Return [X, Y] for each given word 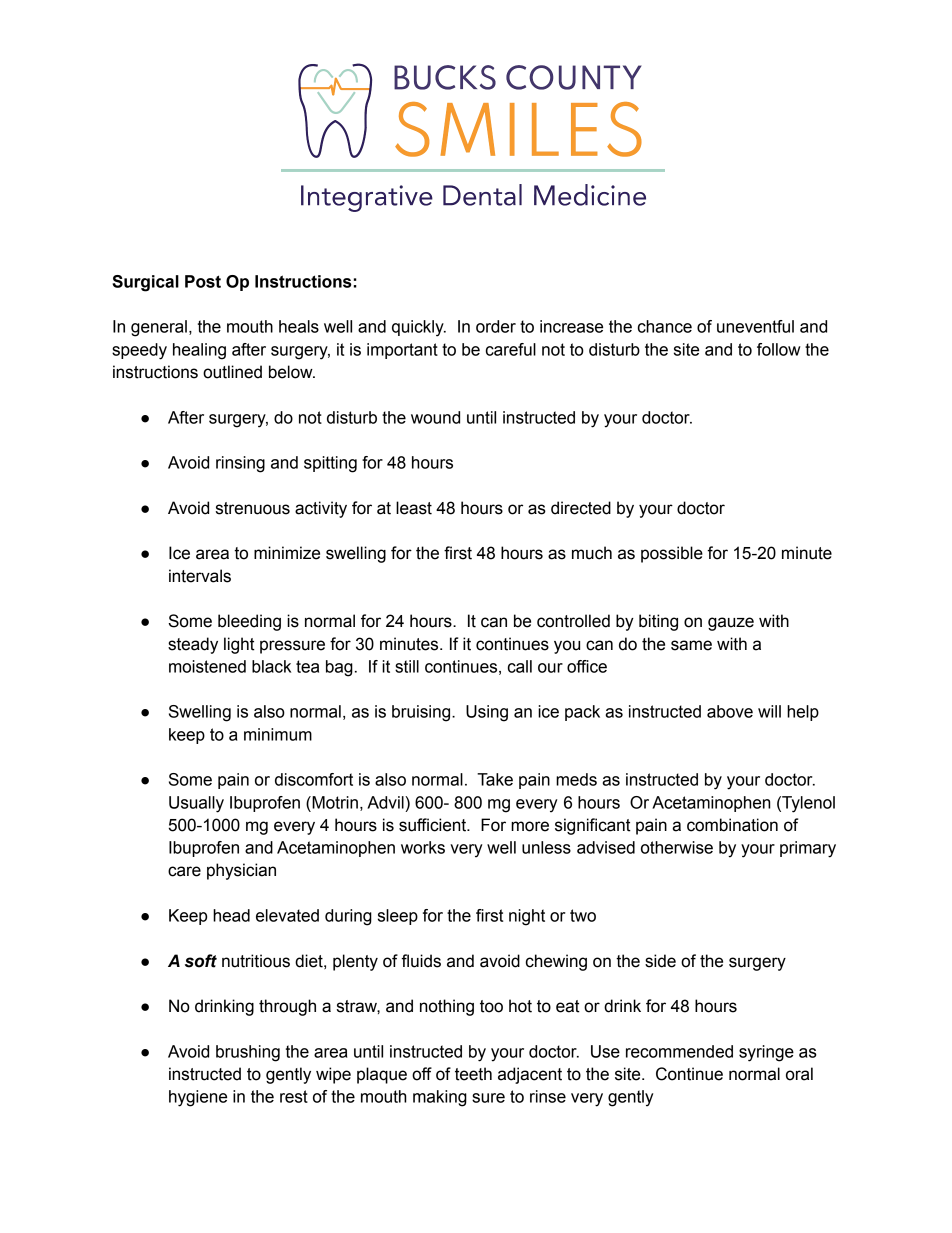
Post [203, 281]
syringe [766, 1053]
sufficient [434, 825]
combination [732, 825]
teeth [473, 1074]
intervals [200, 576]
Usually [196, 804]
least [414, 508]
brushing [248, 1053]
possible [672, 554]
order [496, 326]
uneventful [755, 326]
